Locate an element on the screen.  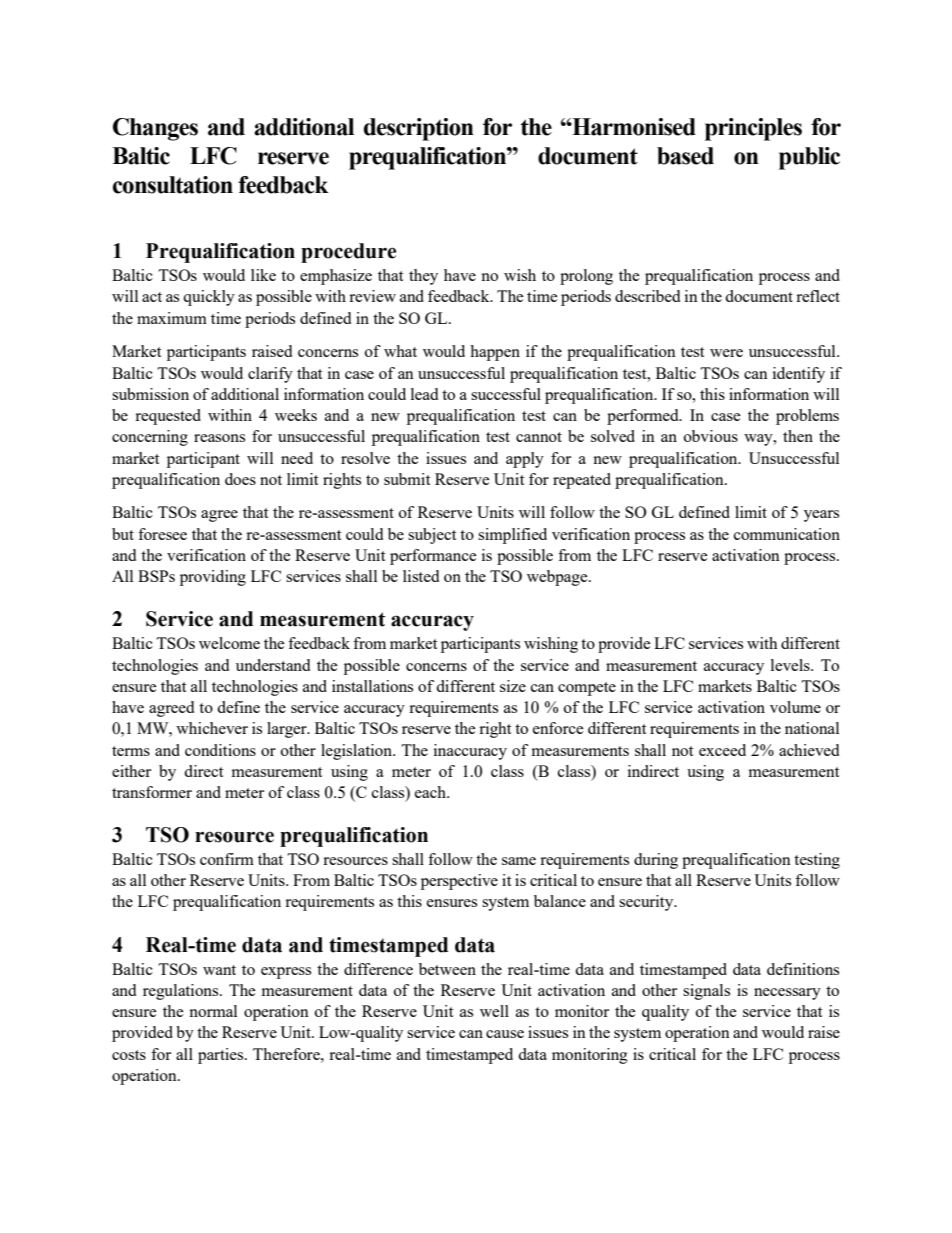
confirm is located at coordinates (227, 859).
